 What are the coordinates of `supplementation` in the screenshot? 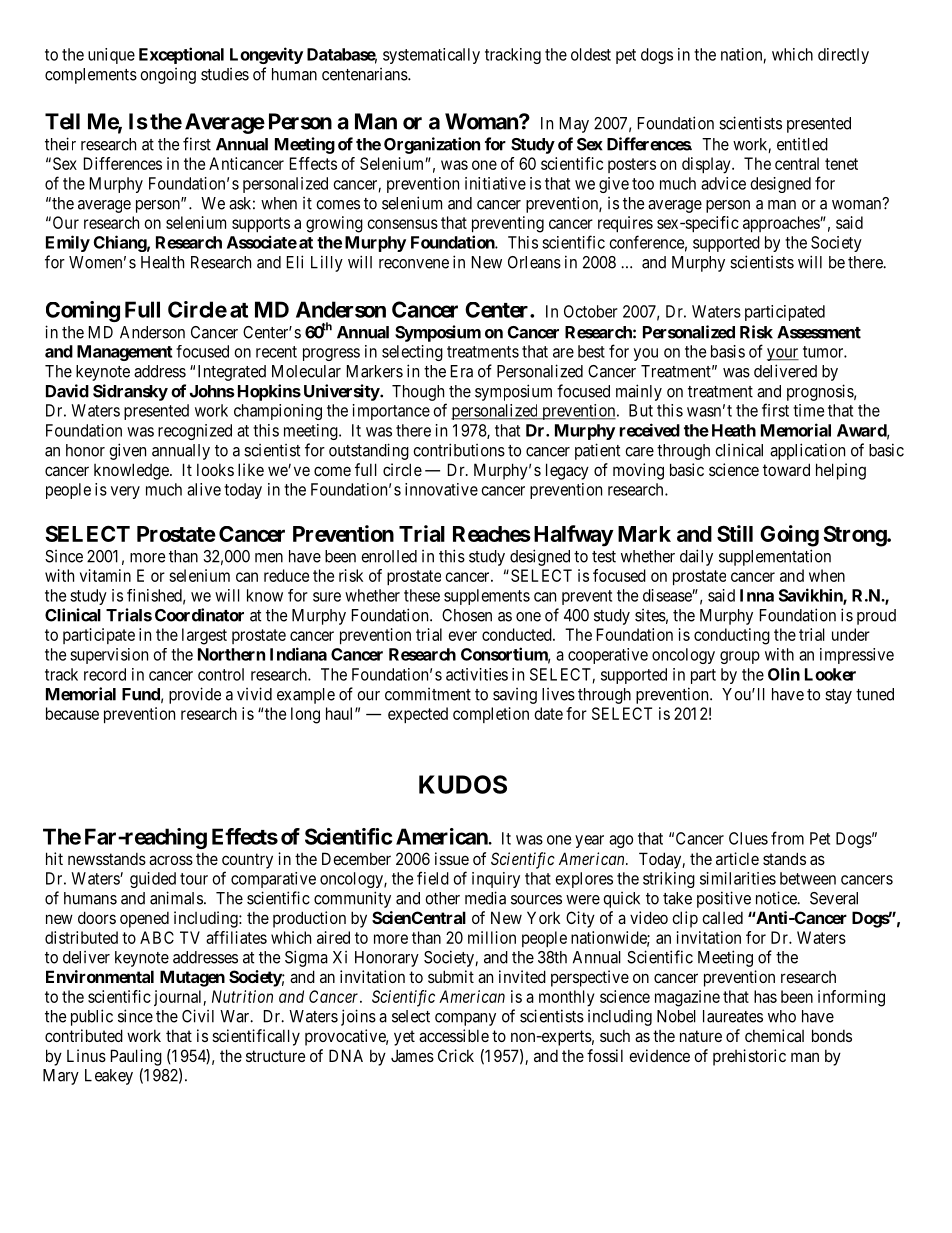 It's located at (775, 557).
